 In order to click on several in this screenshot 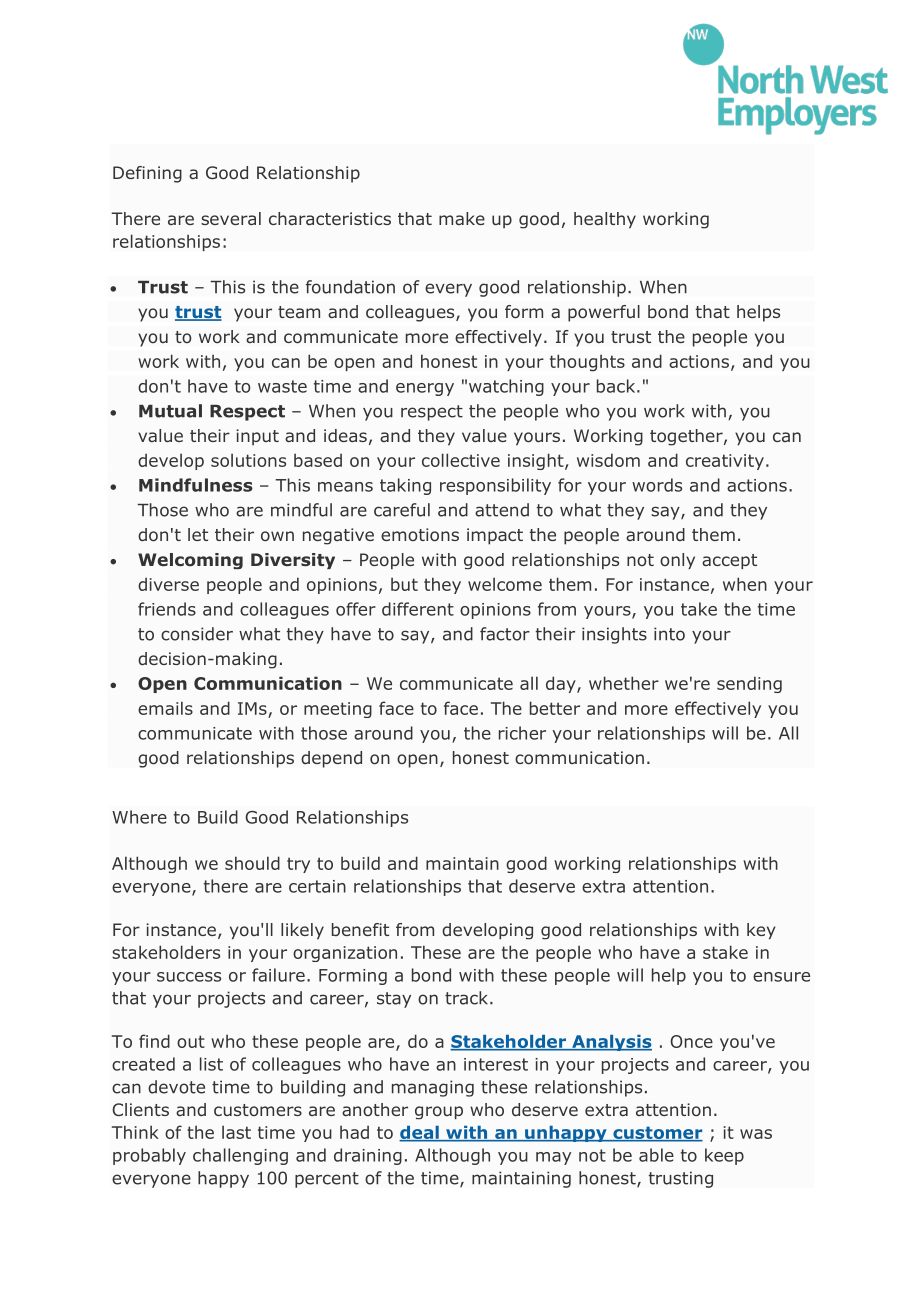, I will do `click(231, 218)`.
